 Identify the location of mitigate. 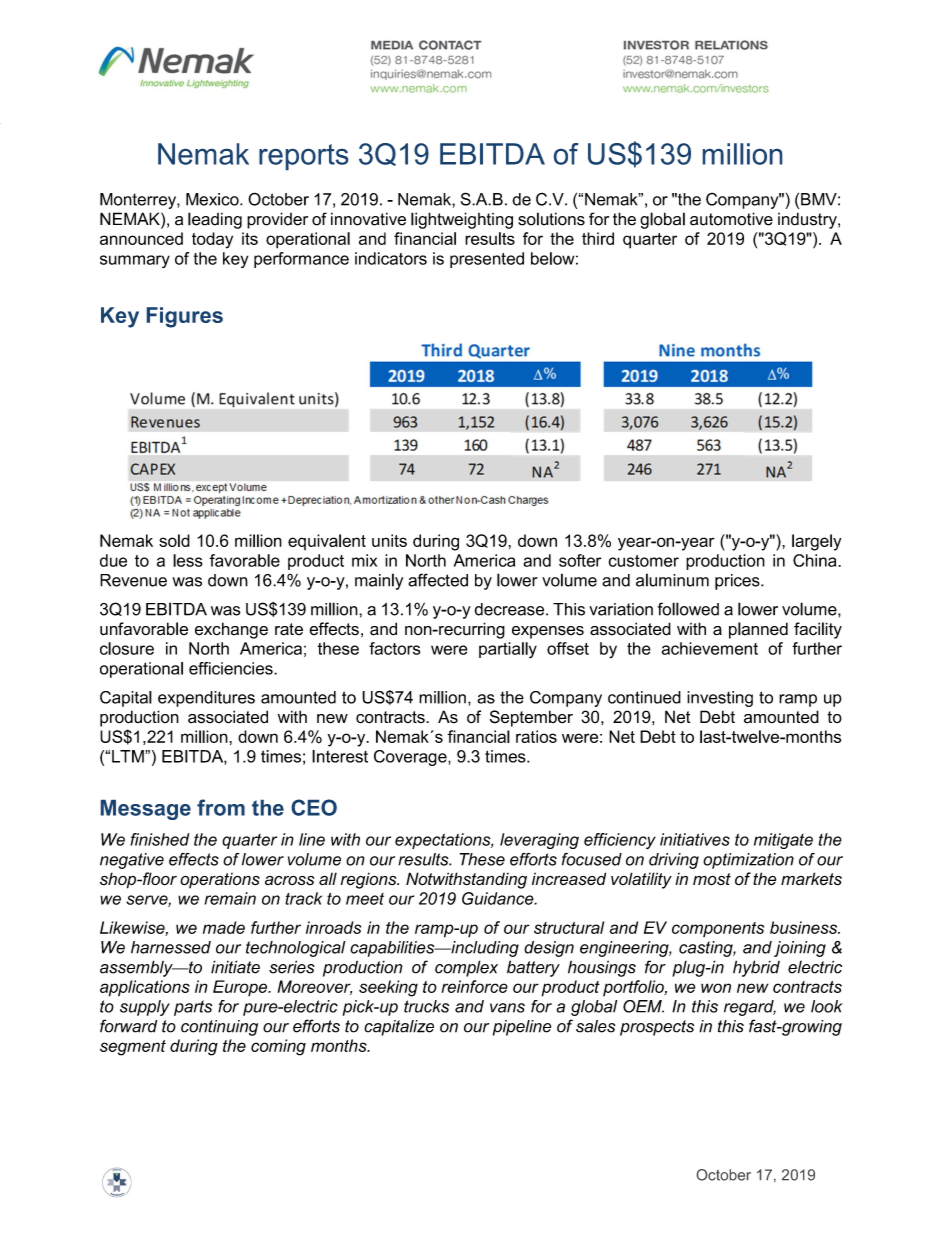
(783, 841).
